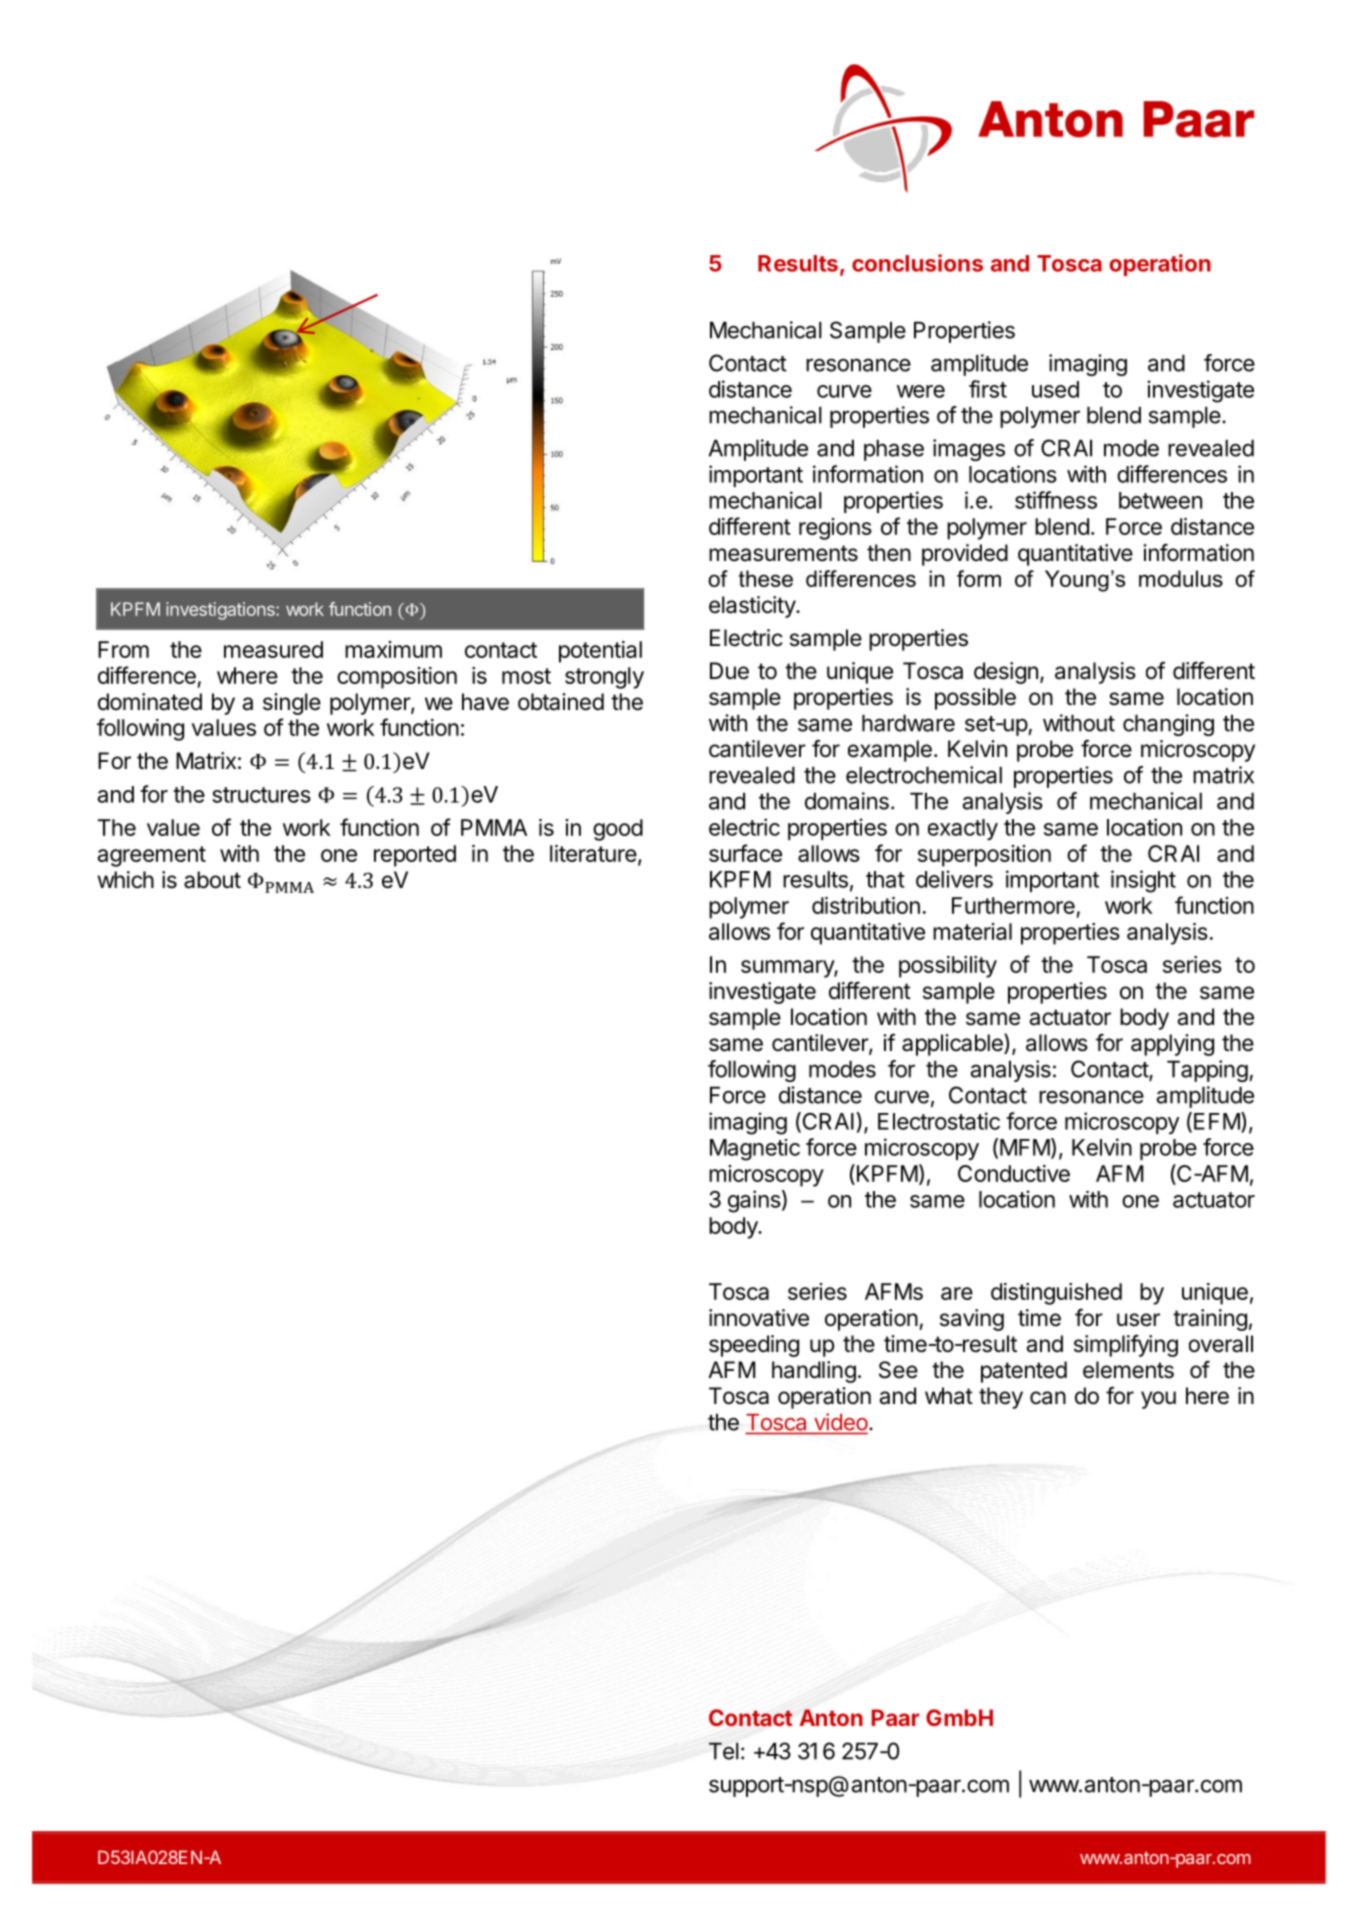 The height and width of the screenshot is (1911, 1351). What do you see at coordinates (1128, 1370) in the screenshot?
I see `elements` at bounding box center [1128, 1370].
